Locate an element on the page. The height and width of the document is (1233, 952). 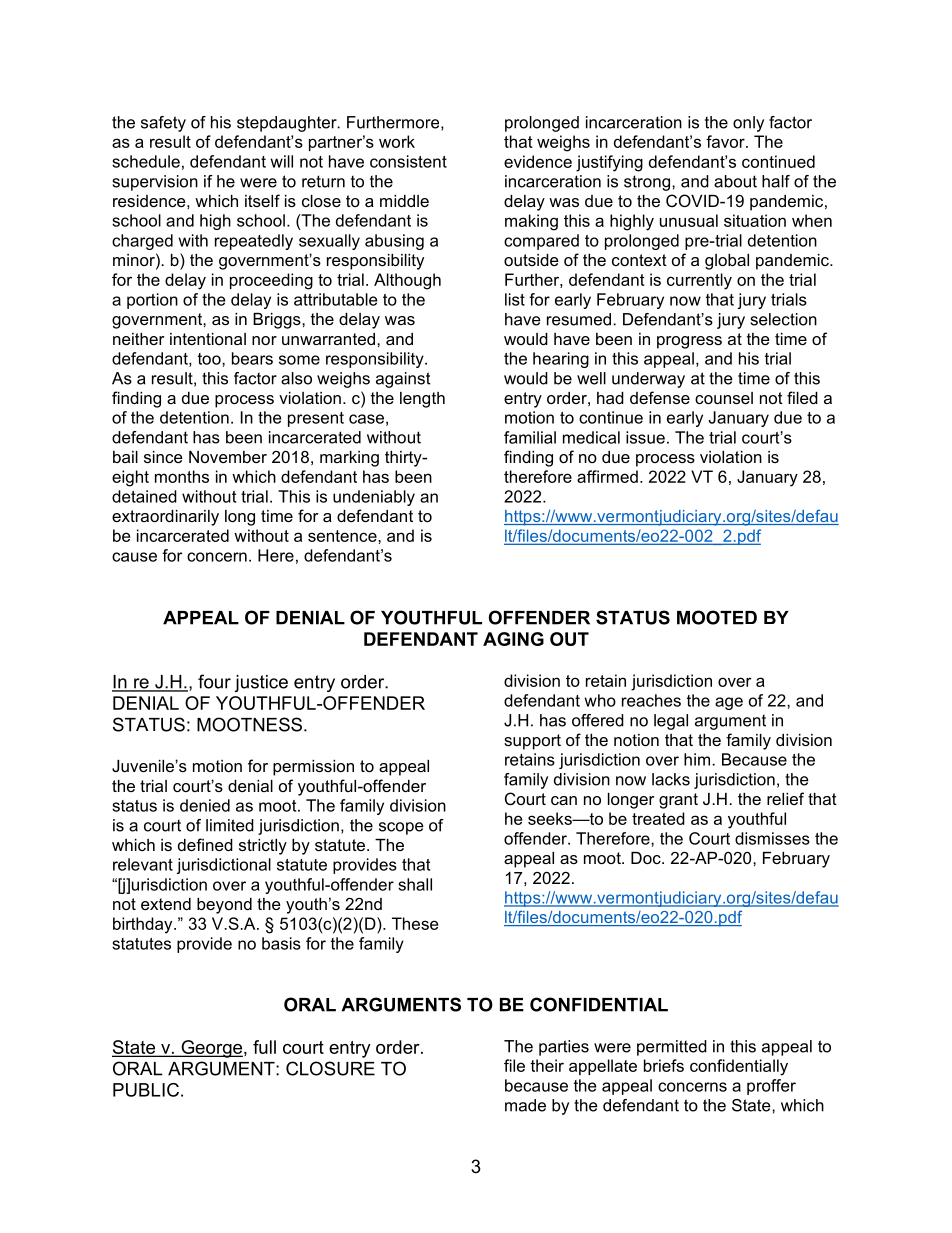
safety is located at coordinates (163, 124).
